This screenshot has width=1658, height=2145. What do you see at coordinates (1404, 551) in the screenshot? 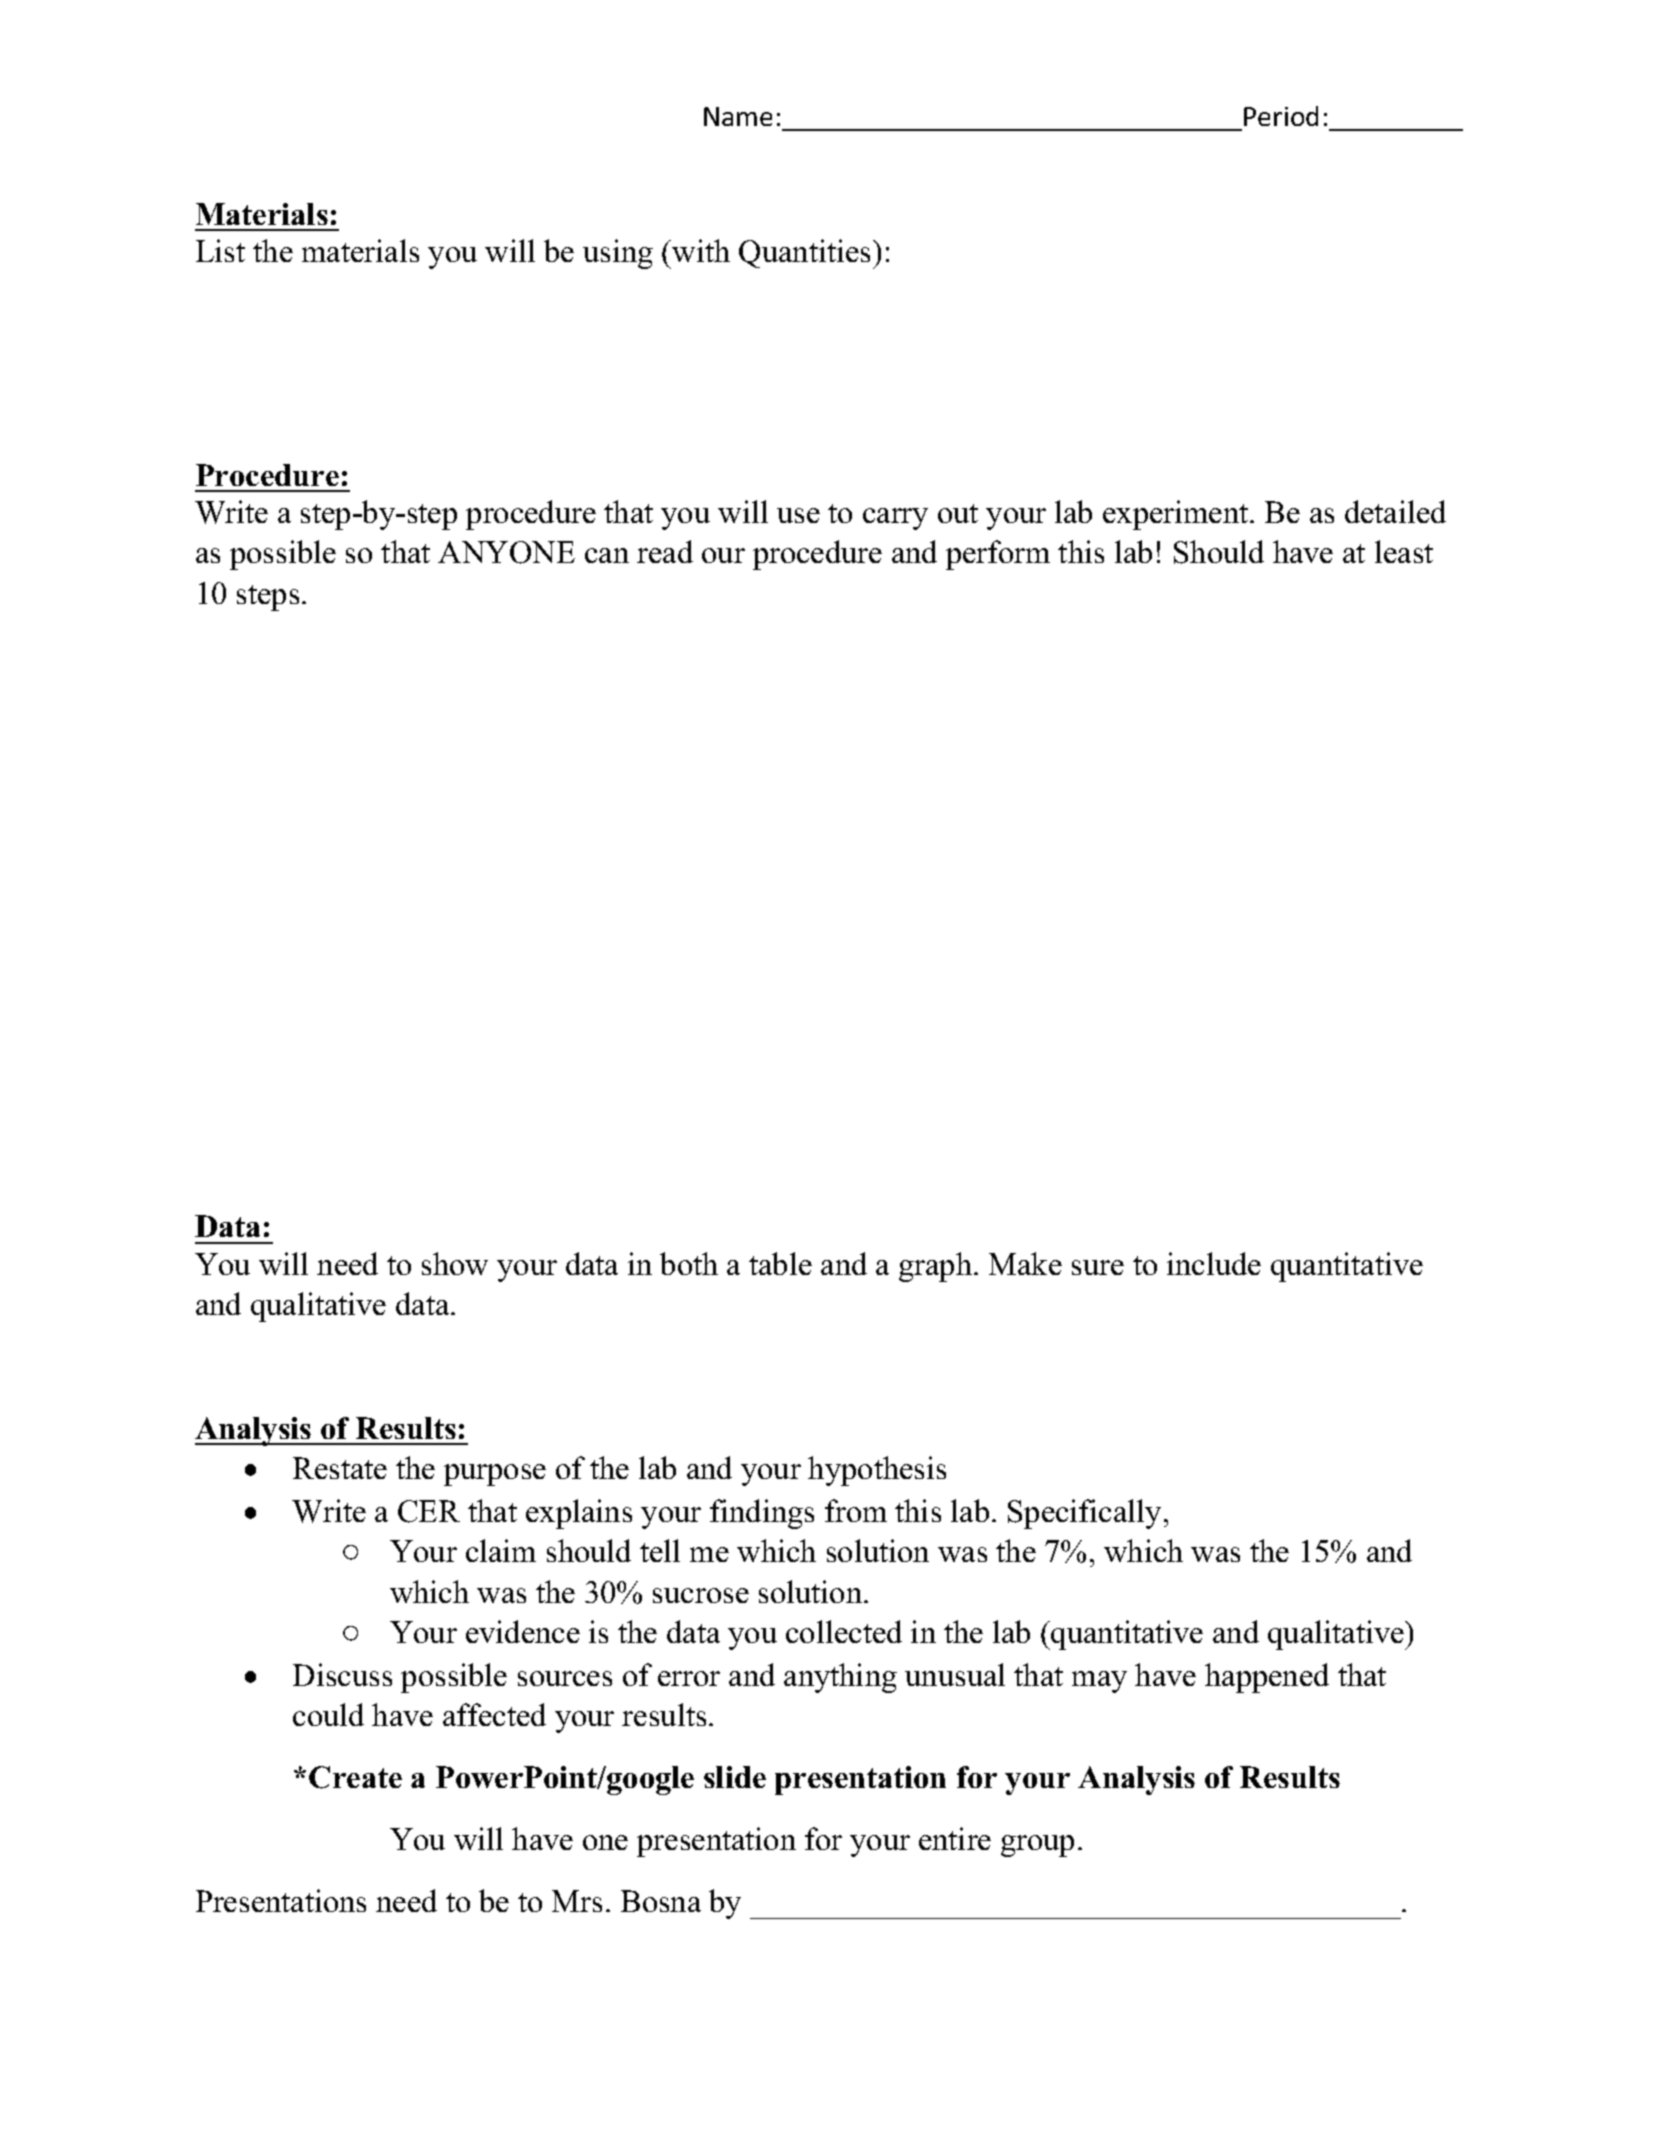
I see `least` at bounding box center [1404, 551].
